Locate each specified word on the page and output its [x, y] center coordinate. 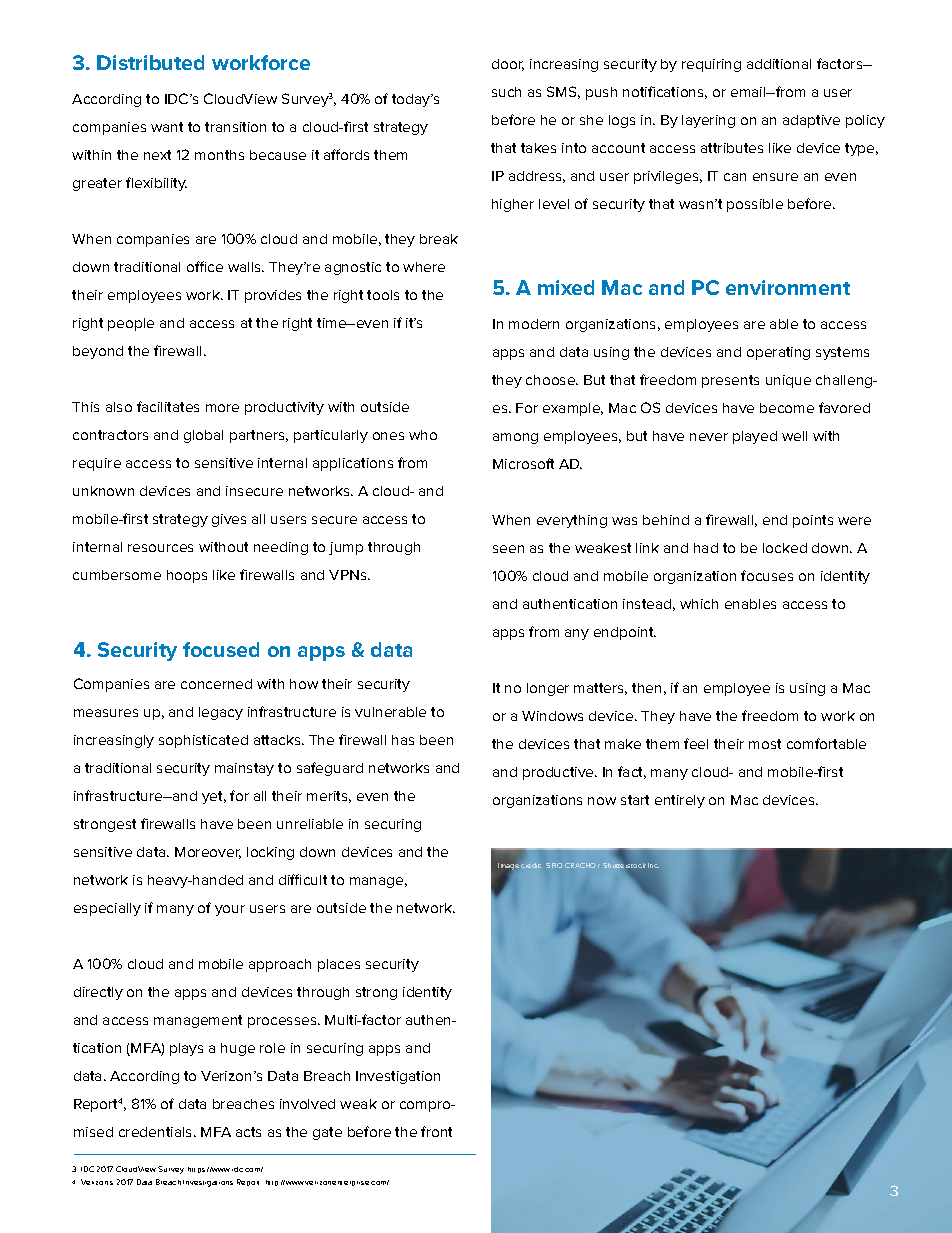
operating [778, 353]
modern [534, 324]
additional [779, 64]
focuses [767, 575]
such [506, 92]
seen [508, 549]
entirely [680, 801]
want [167, 127]
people [131, 324]
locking [270, 853]
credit [531, 865]
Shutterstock [624, 865]
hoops [187, 576]
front [436, 1131]
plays [186, 1049]
